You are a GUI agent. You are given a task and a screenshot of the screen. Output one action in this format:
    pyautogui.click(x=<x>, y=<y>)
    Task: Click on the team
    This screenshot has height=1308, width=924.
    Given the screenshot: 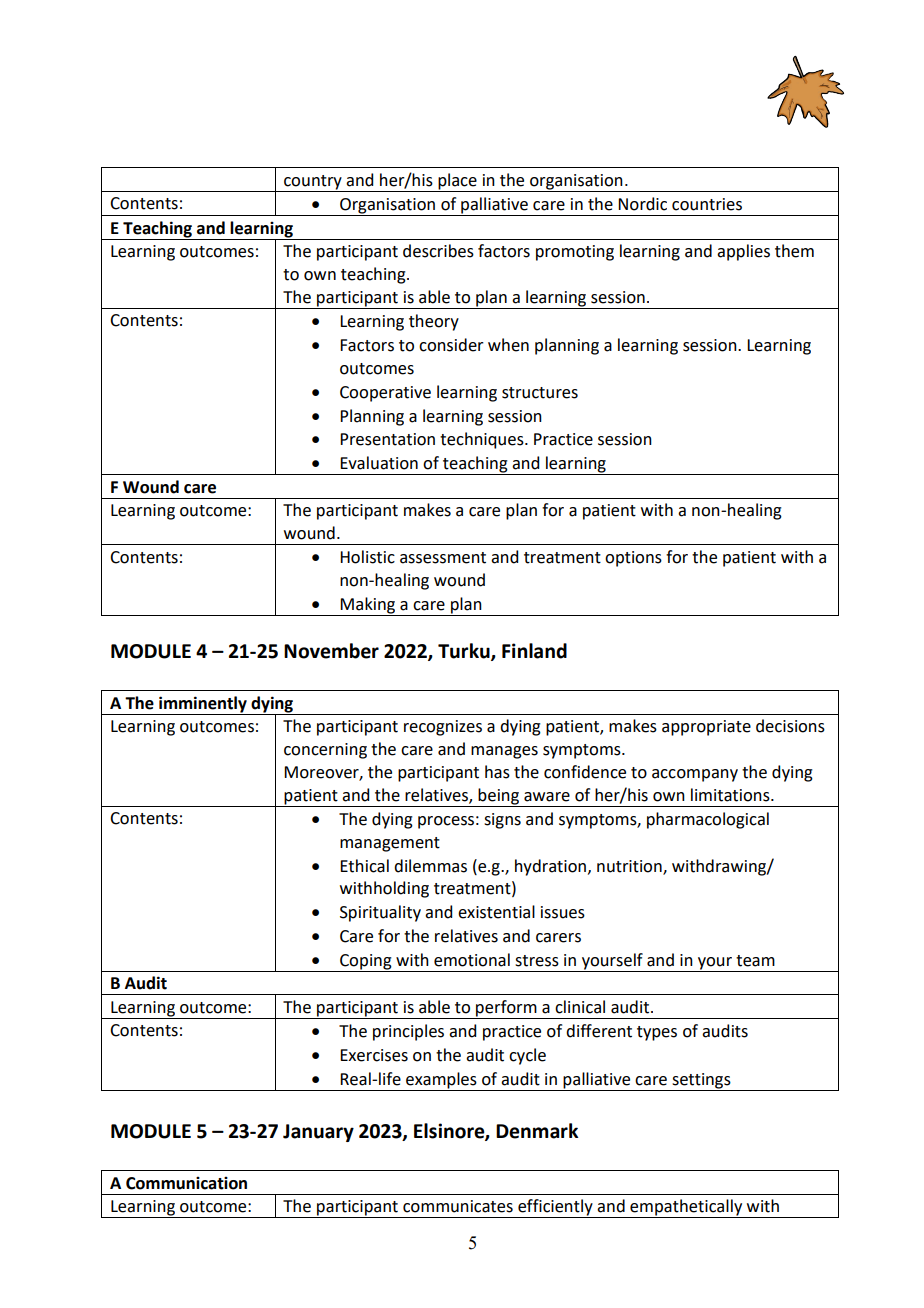 What is the action you would take?
    pyautogui.click(x=755, y=961)
